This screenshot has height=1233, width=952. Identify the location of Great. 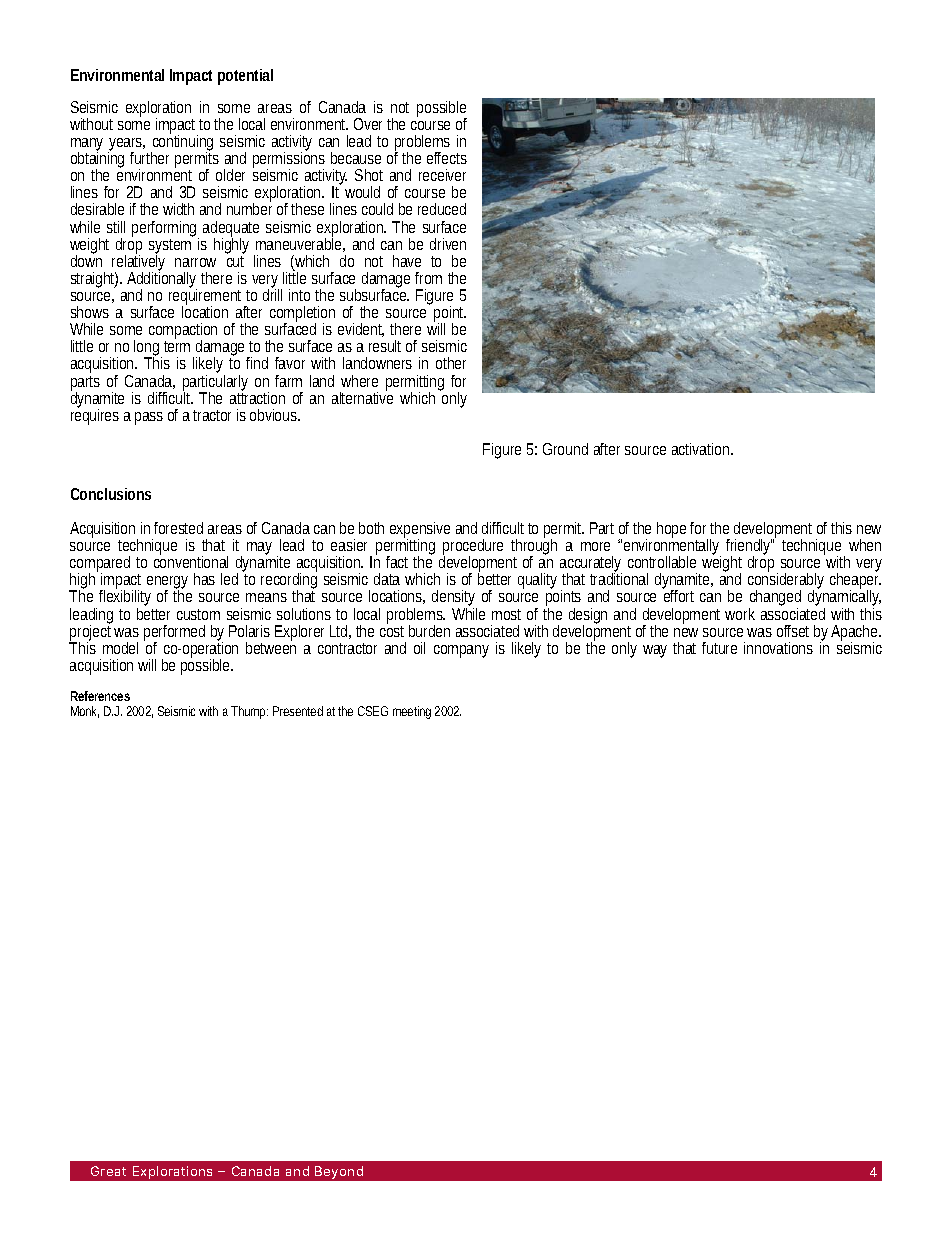
(108, 1171).
